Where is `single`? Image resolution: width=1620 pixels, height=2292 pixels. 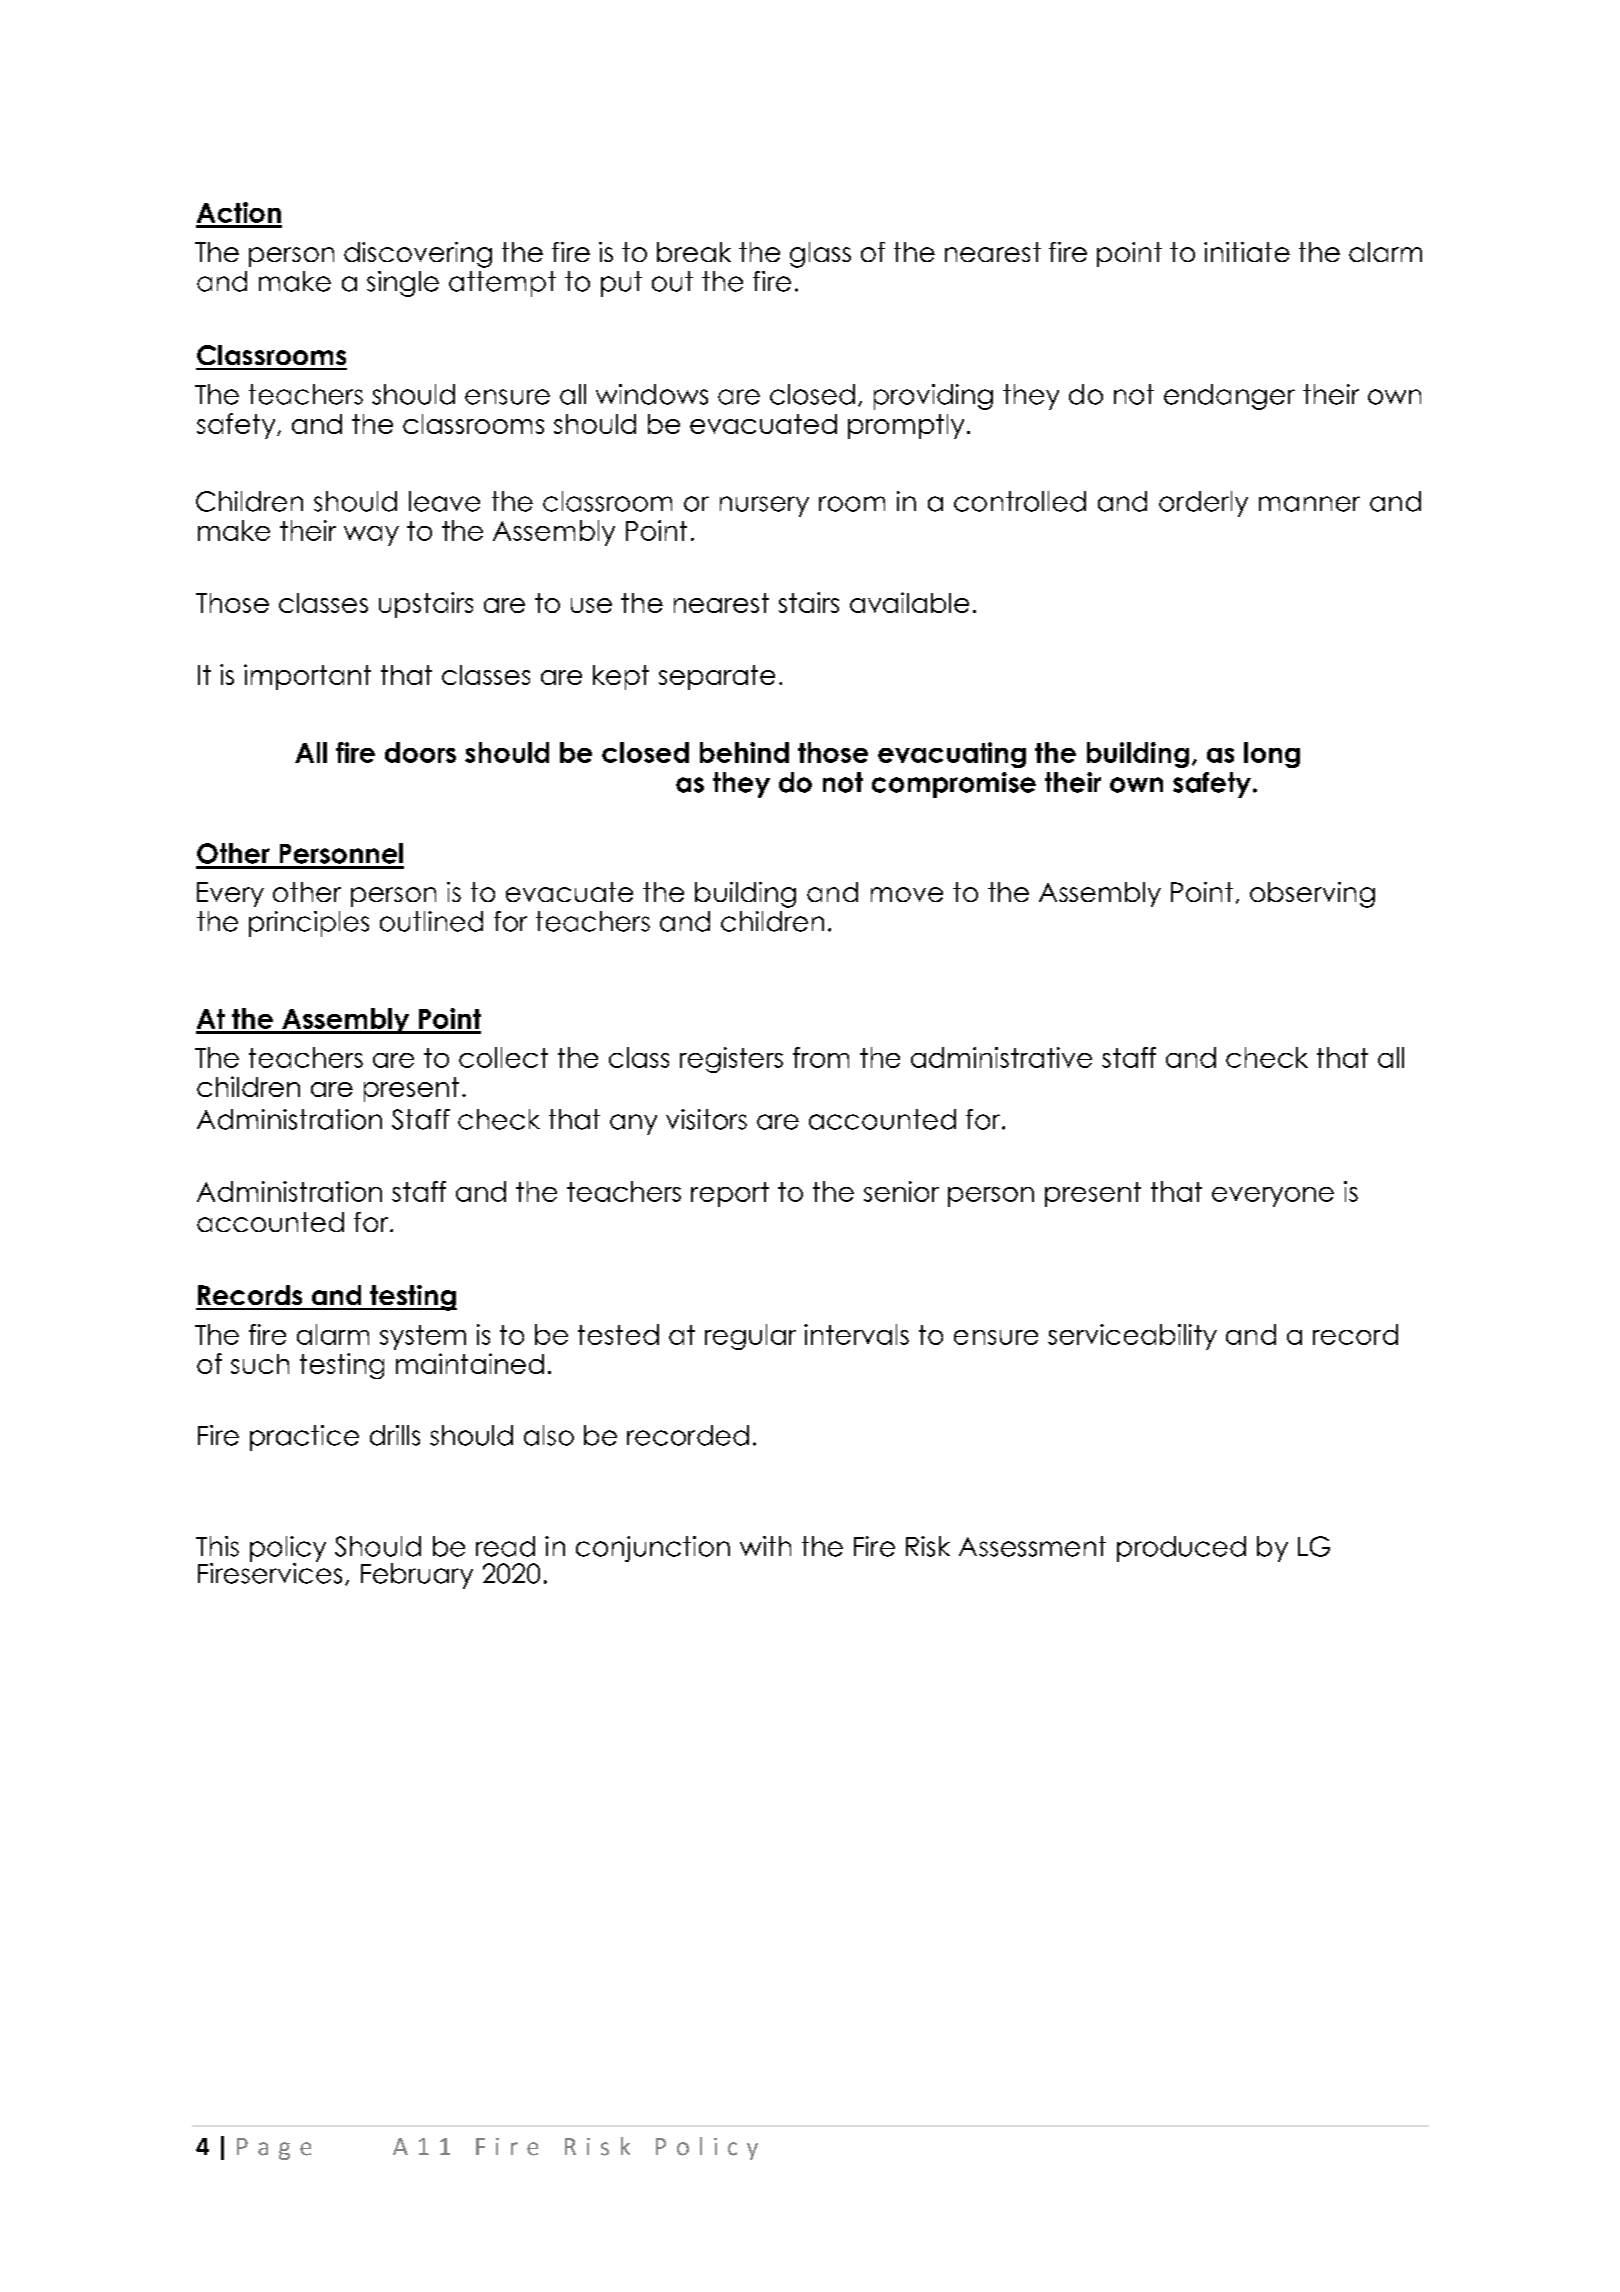 single is located at coordinates (403, 284).
